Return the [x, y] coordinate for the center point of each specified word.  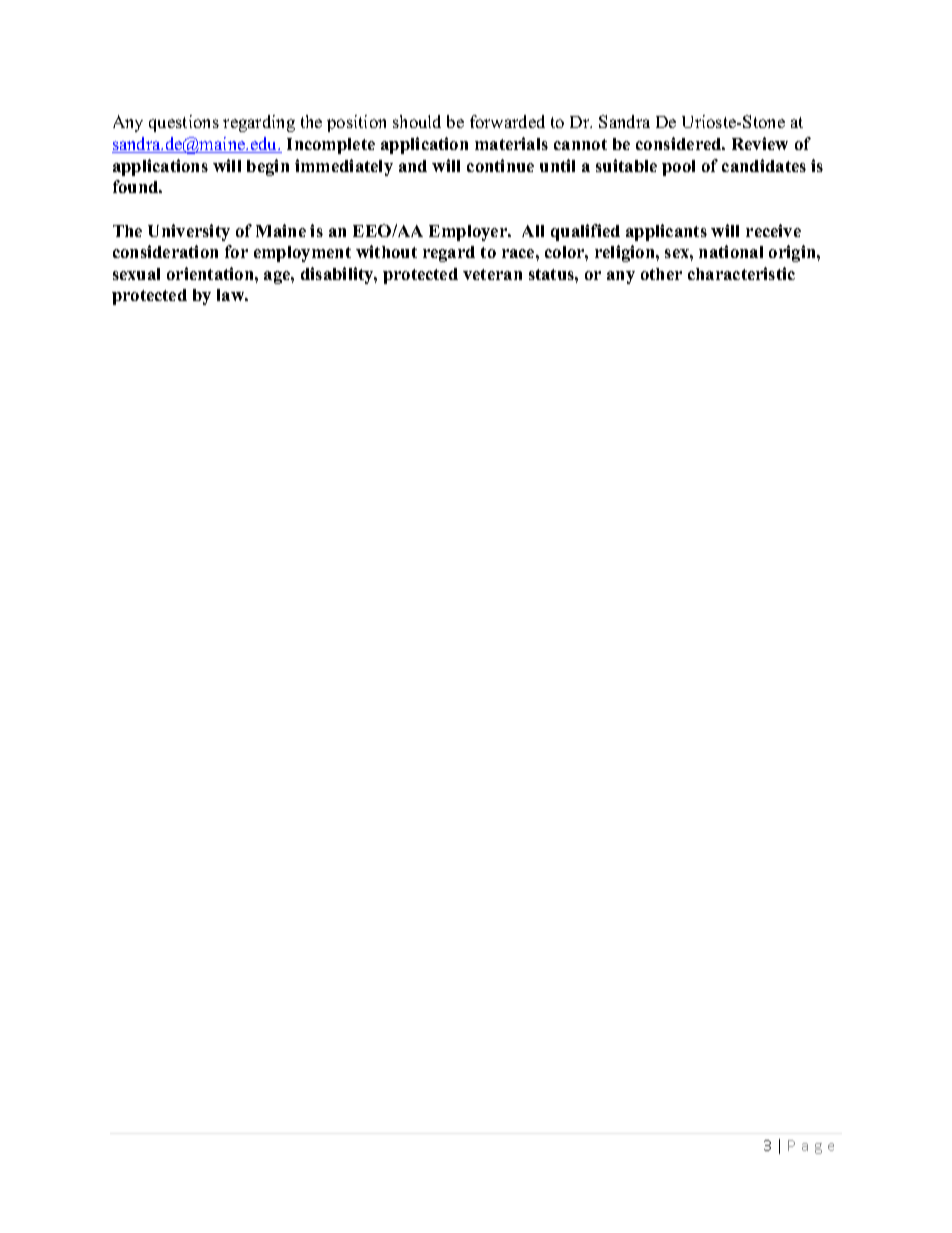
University [189, 232]
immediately [344, 167]
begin [268, 167]
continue [500, 165]
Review [760, 143]
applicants [666, 232]
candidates [764, 165]
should [417, 121]
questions [184, 123]
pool [678, 168]
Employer [469, 233]
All [533, 231]
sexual [136, 274]
